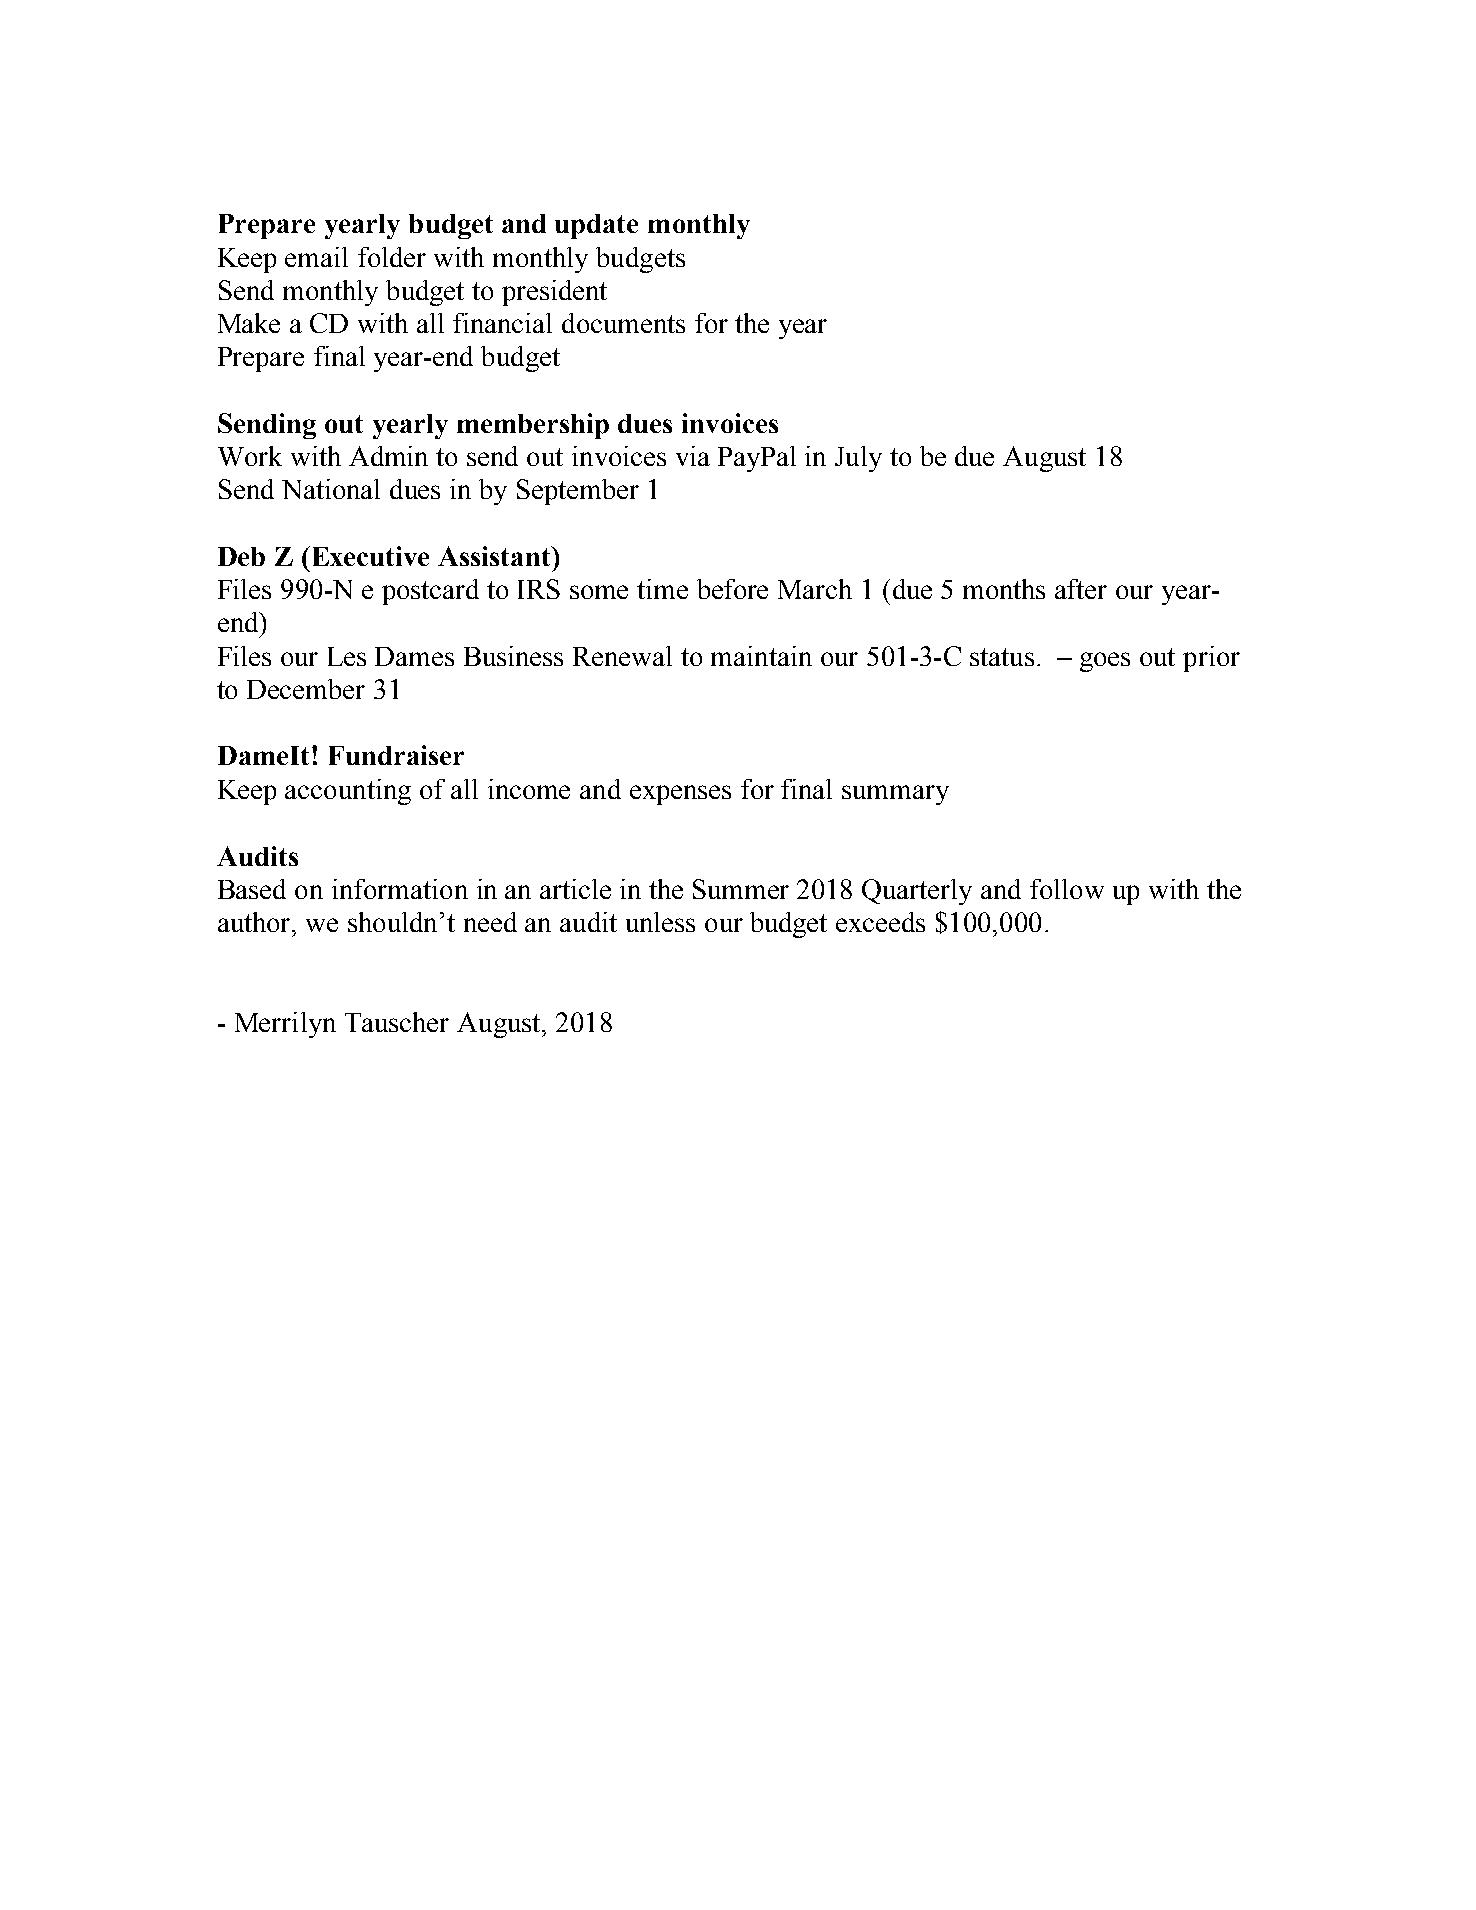 The height and width of the image is (1910, 1476). Describe the element at coordinates (596, 226) in the image. I see `update` at that location.
